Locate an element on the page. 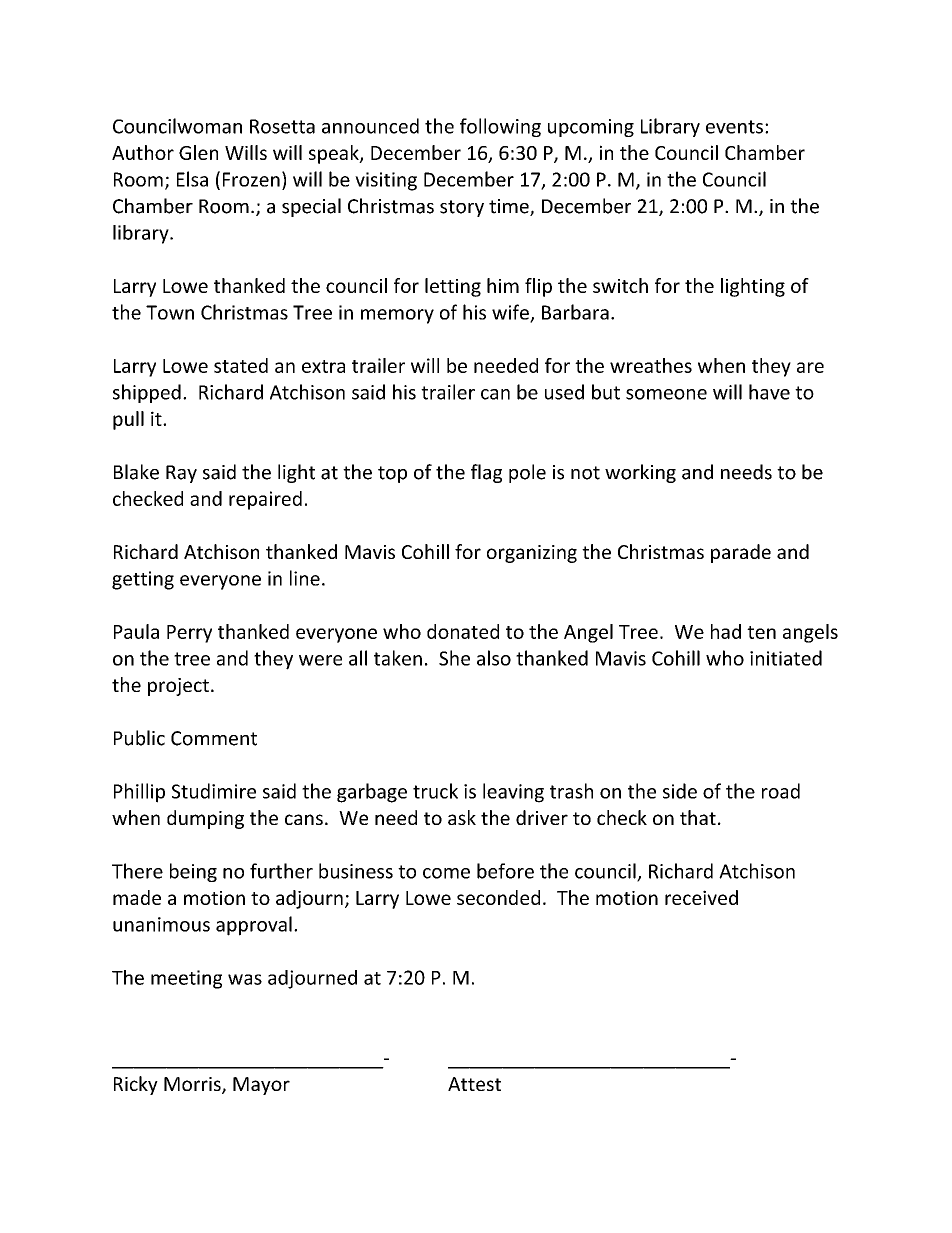 This image has height=1233, width=952. repaired is located at coordinates (265, 500).
